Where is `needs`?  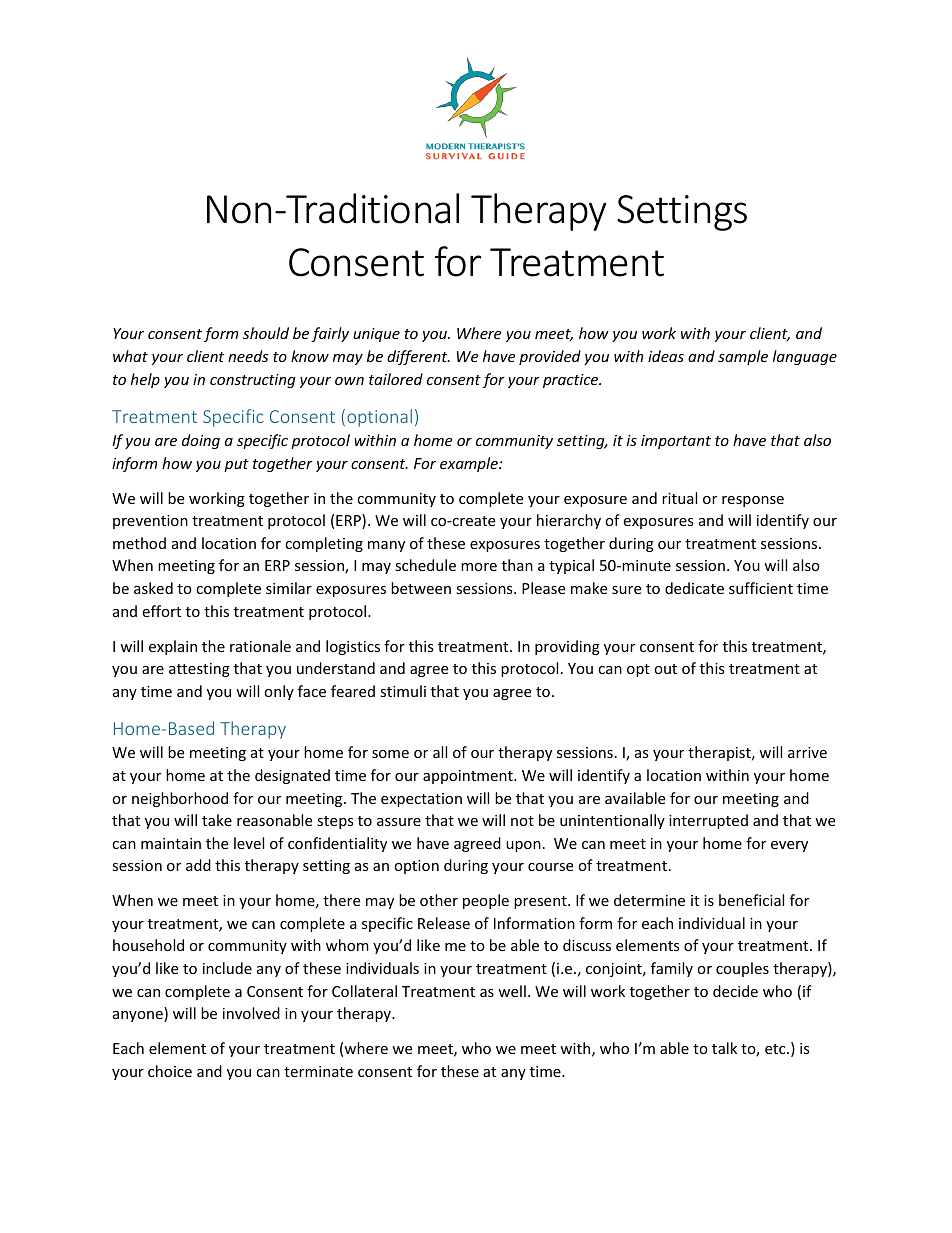
needs is located at coordinates (248, 356).
